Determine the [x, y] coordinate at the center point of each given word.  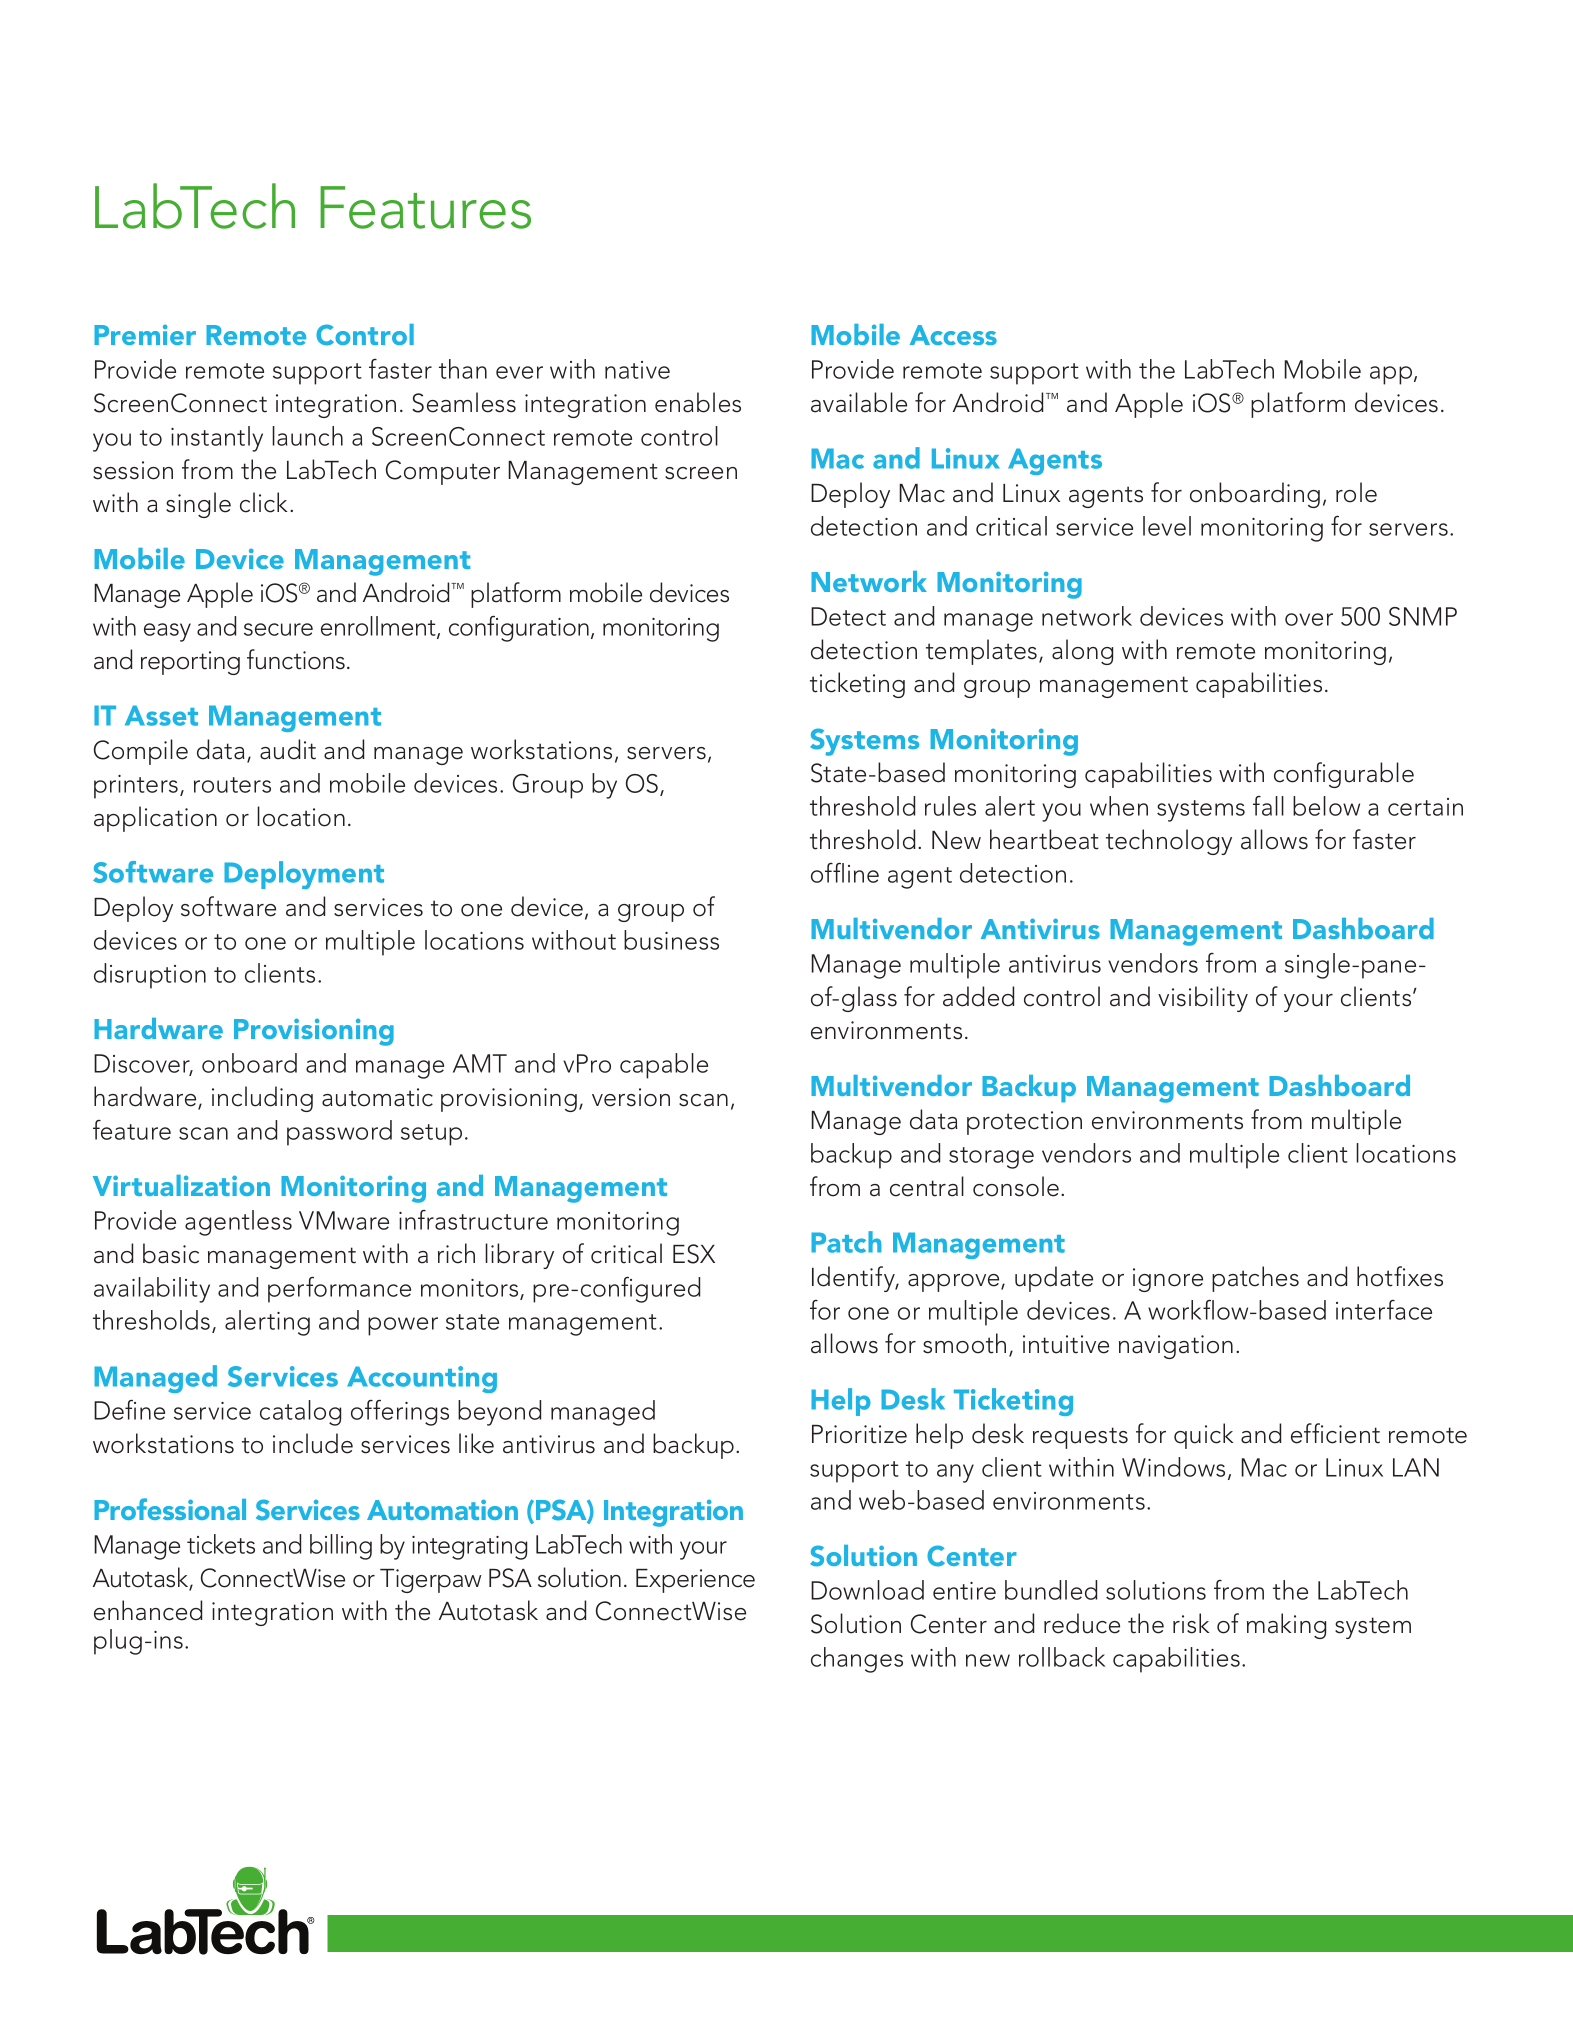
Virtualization [181, 1185]
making [1286, 1626]
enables [698, 402]
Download [867, 1590]
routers [232, 785]
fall [1268, 806]
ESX [694, 1254]
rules [950, 806]
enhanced [148, 1610]
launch [307, 436]
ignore [1168, 1280]
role [1356, 492]
